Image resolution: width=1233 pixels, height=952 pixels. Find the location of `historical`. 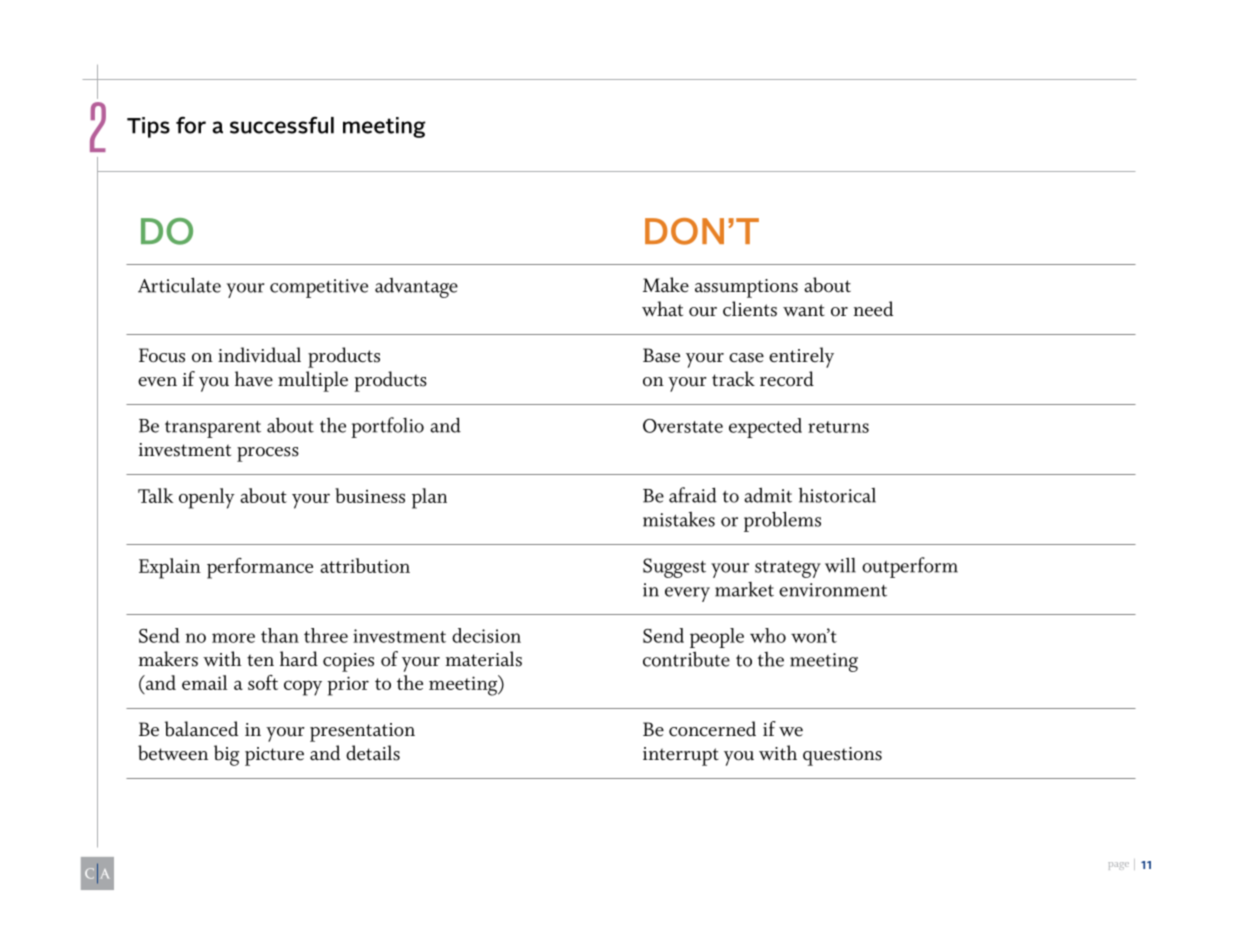

historical is located at coordinates (837, 495).
